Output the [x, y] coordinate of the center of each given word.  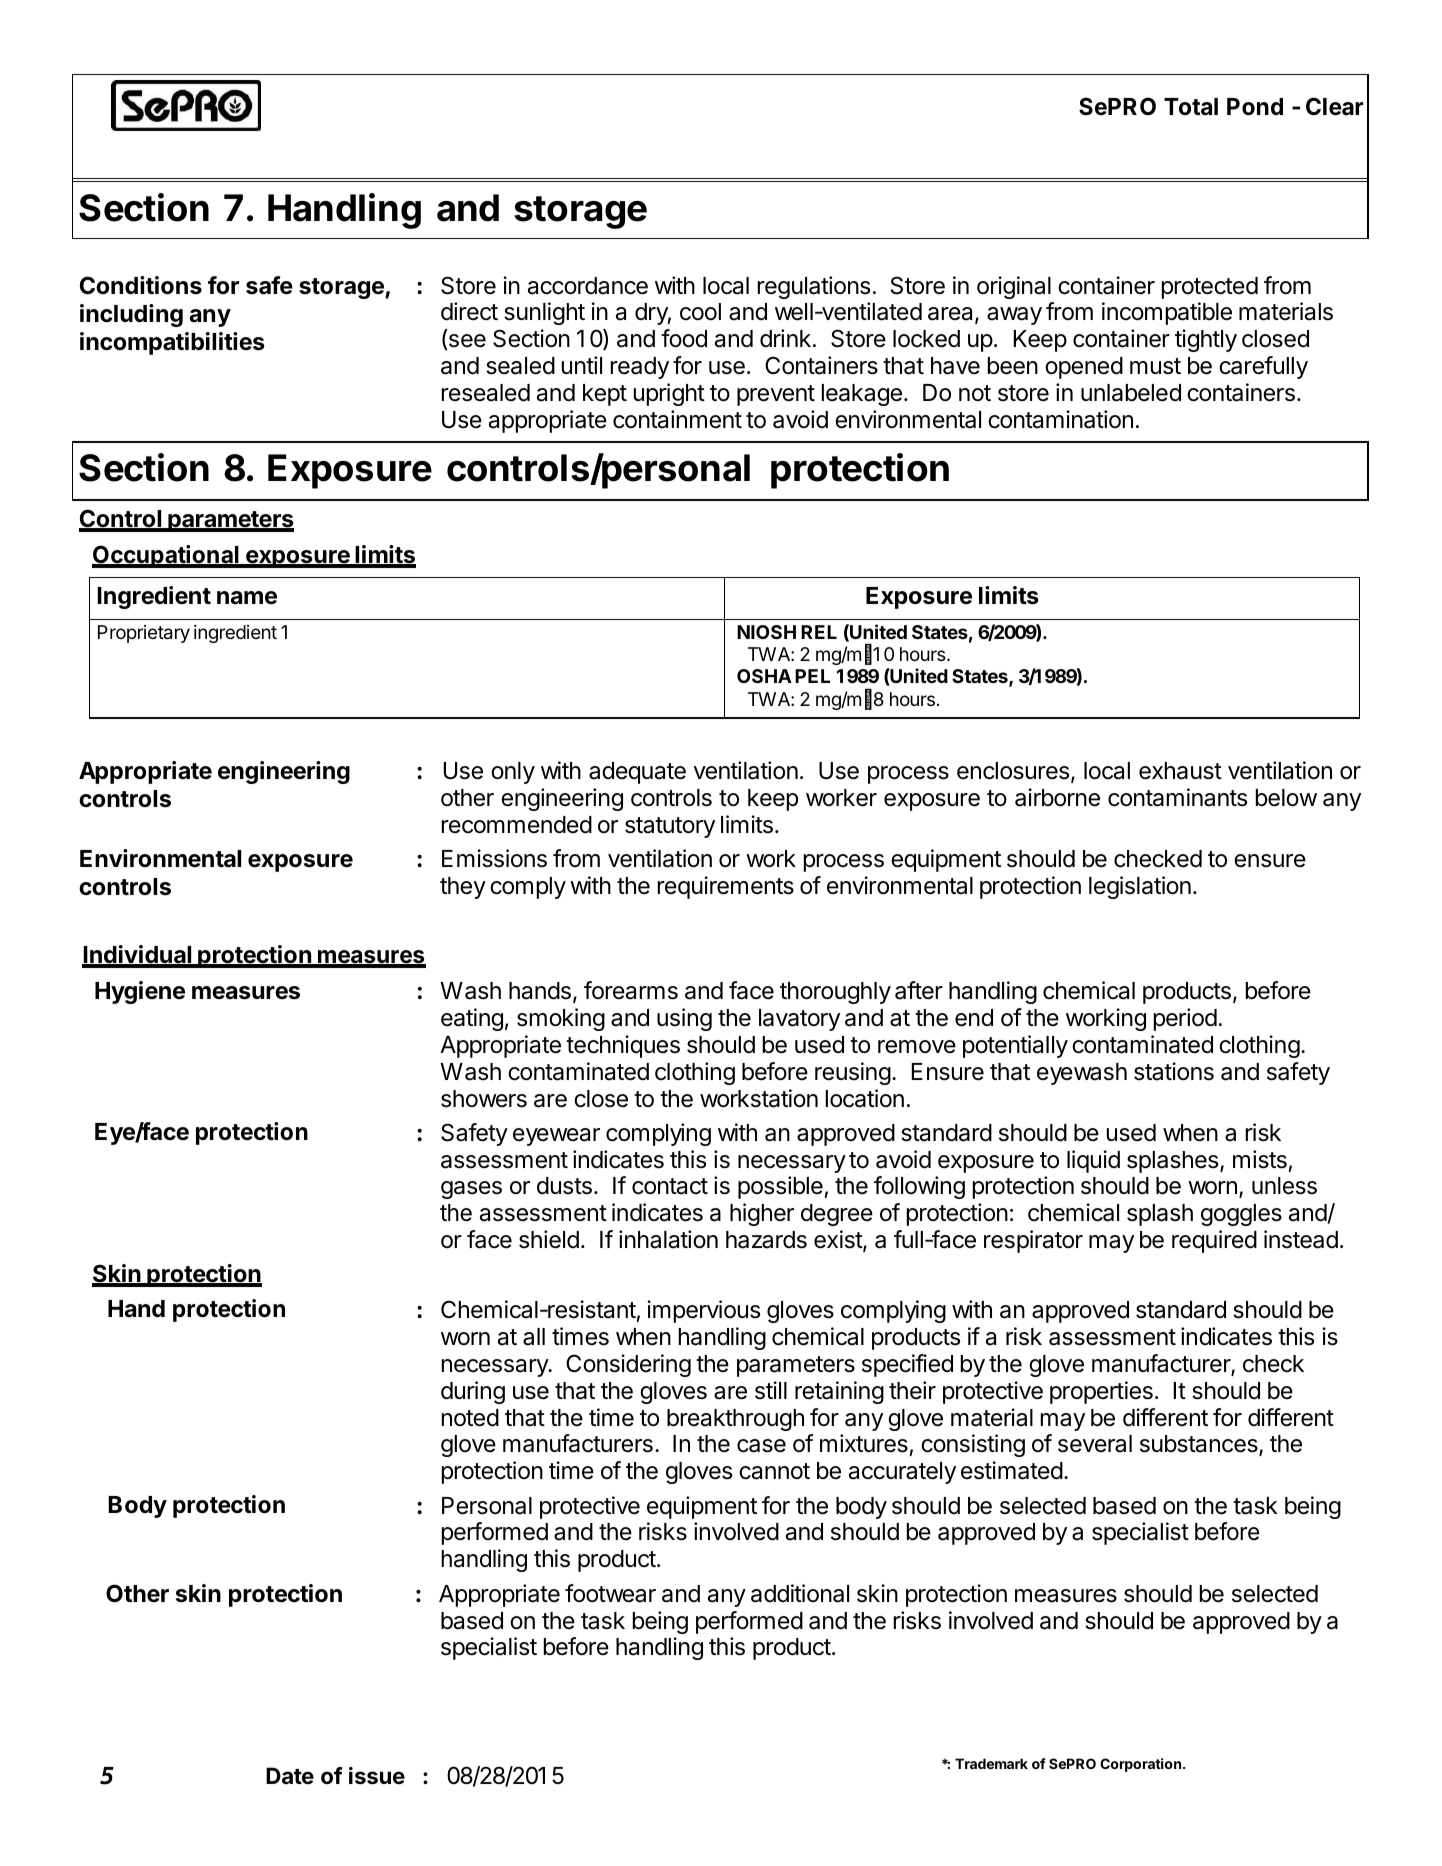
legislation [1140, 887]
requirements [726, 887]
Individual [138, 956]
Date [290, 1775]
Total [1191, 107]
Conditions [141, 285]
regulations [814, 287]
